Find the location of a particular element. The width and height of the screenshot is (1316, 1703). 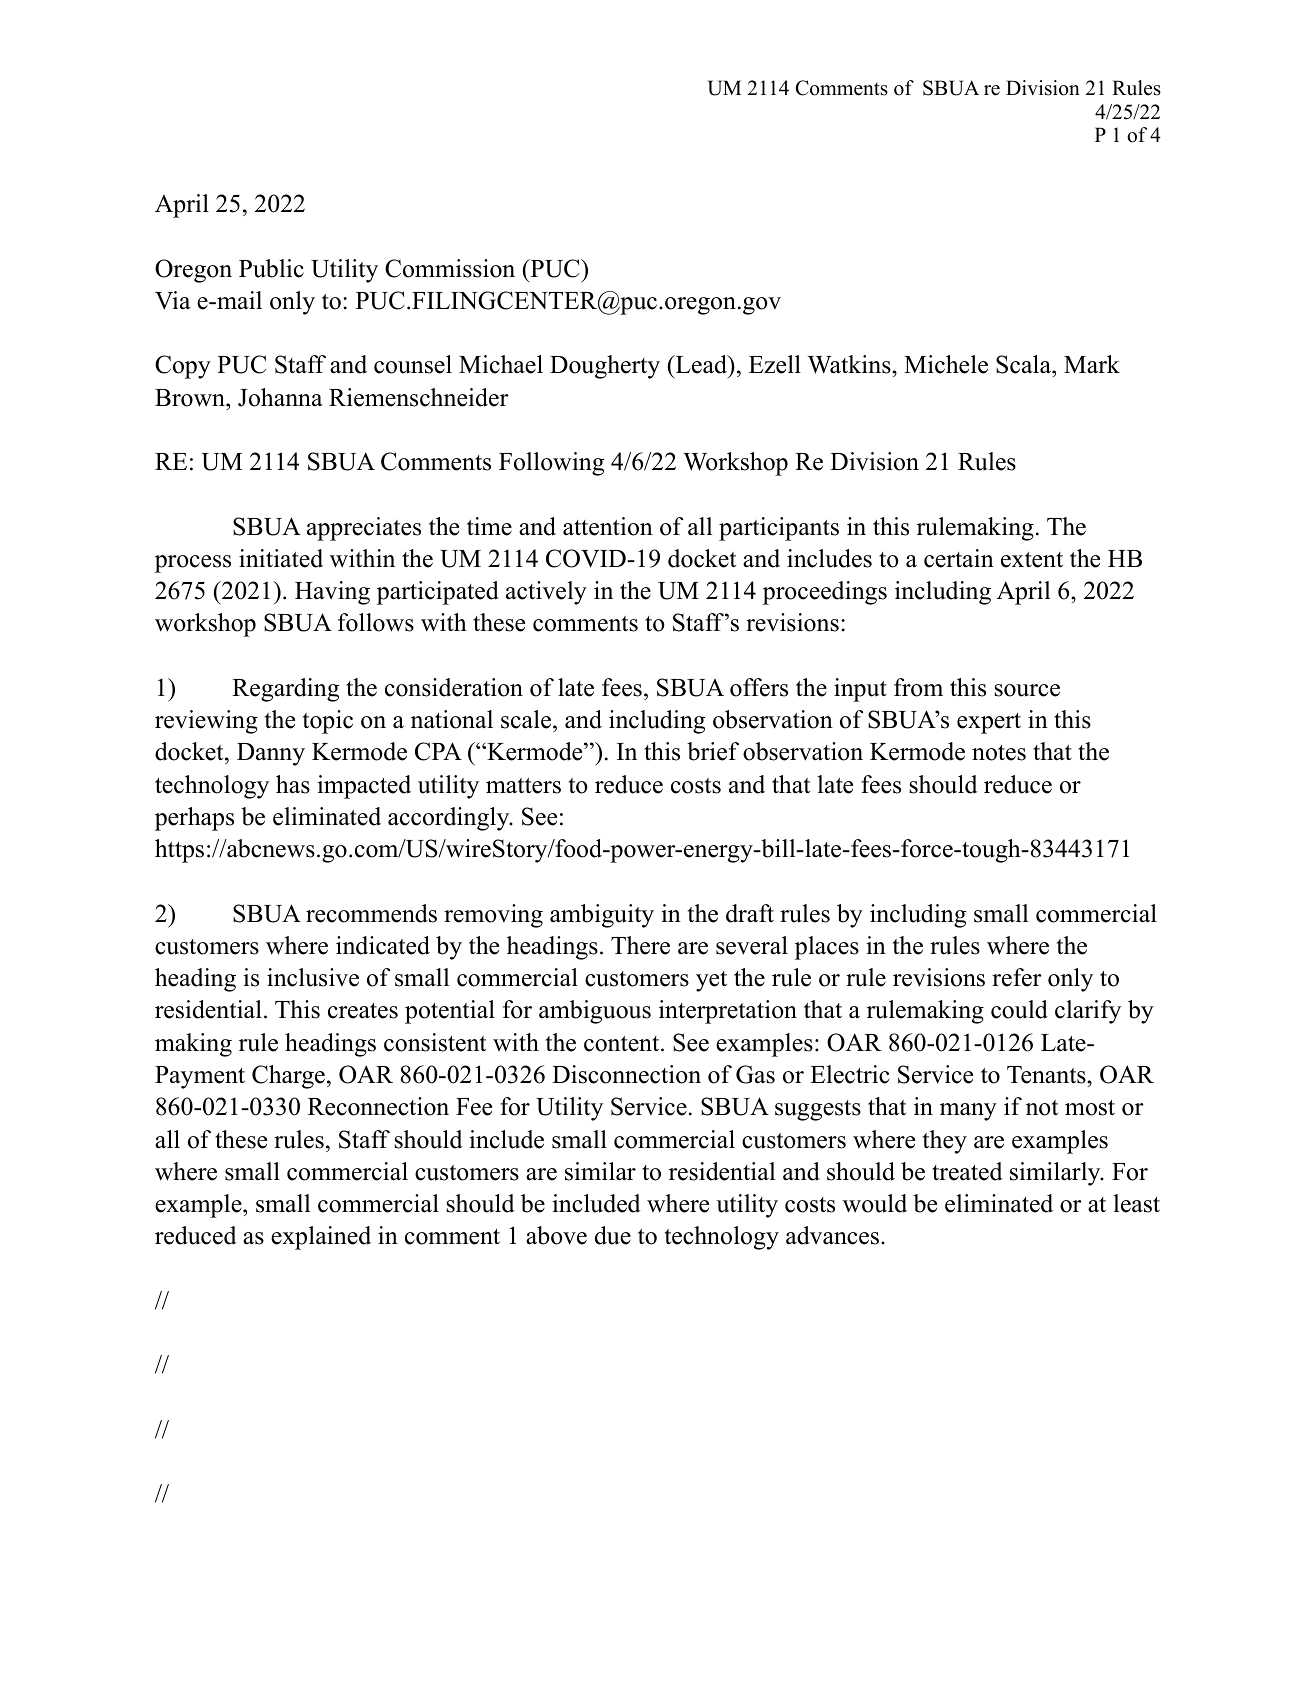

attention is located at coordinates (608, 526).
